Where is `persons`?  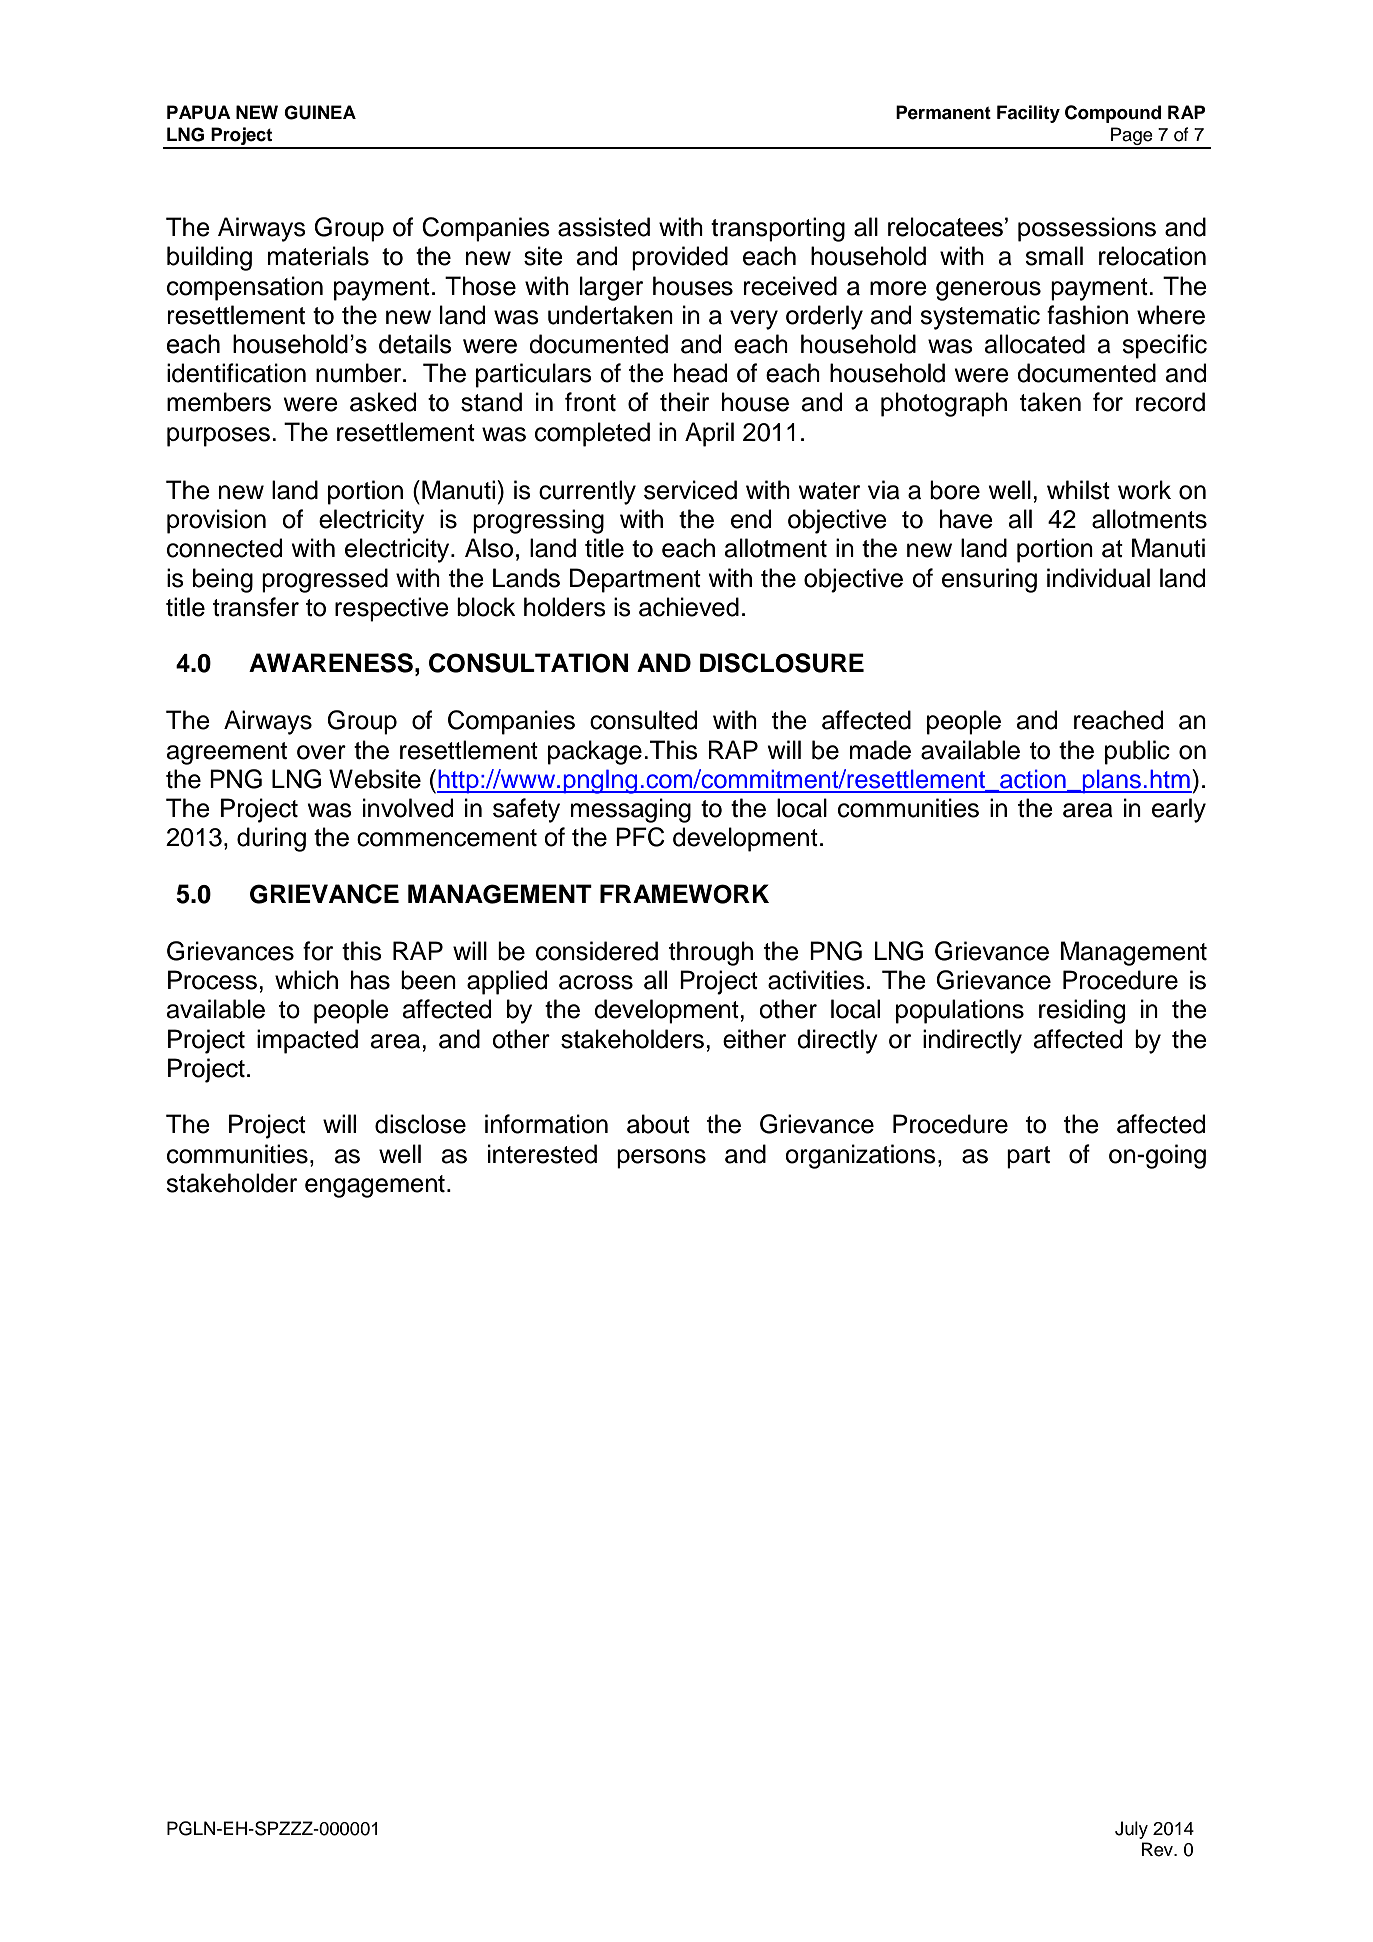
persons is located at coordinates (661, 1159).
